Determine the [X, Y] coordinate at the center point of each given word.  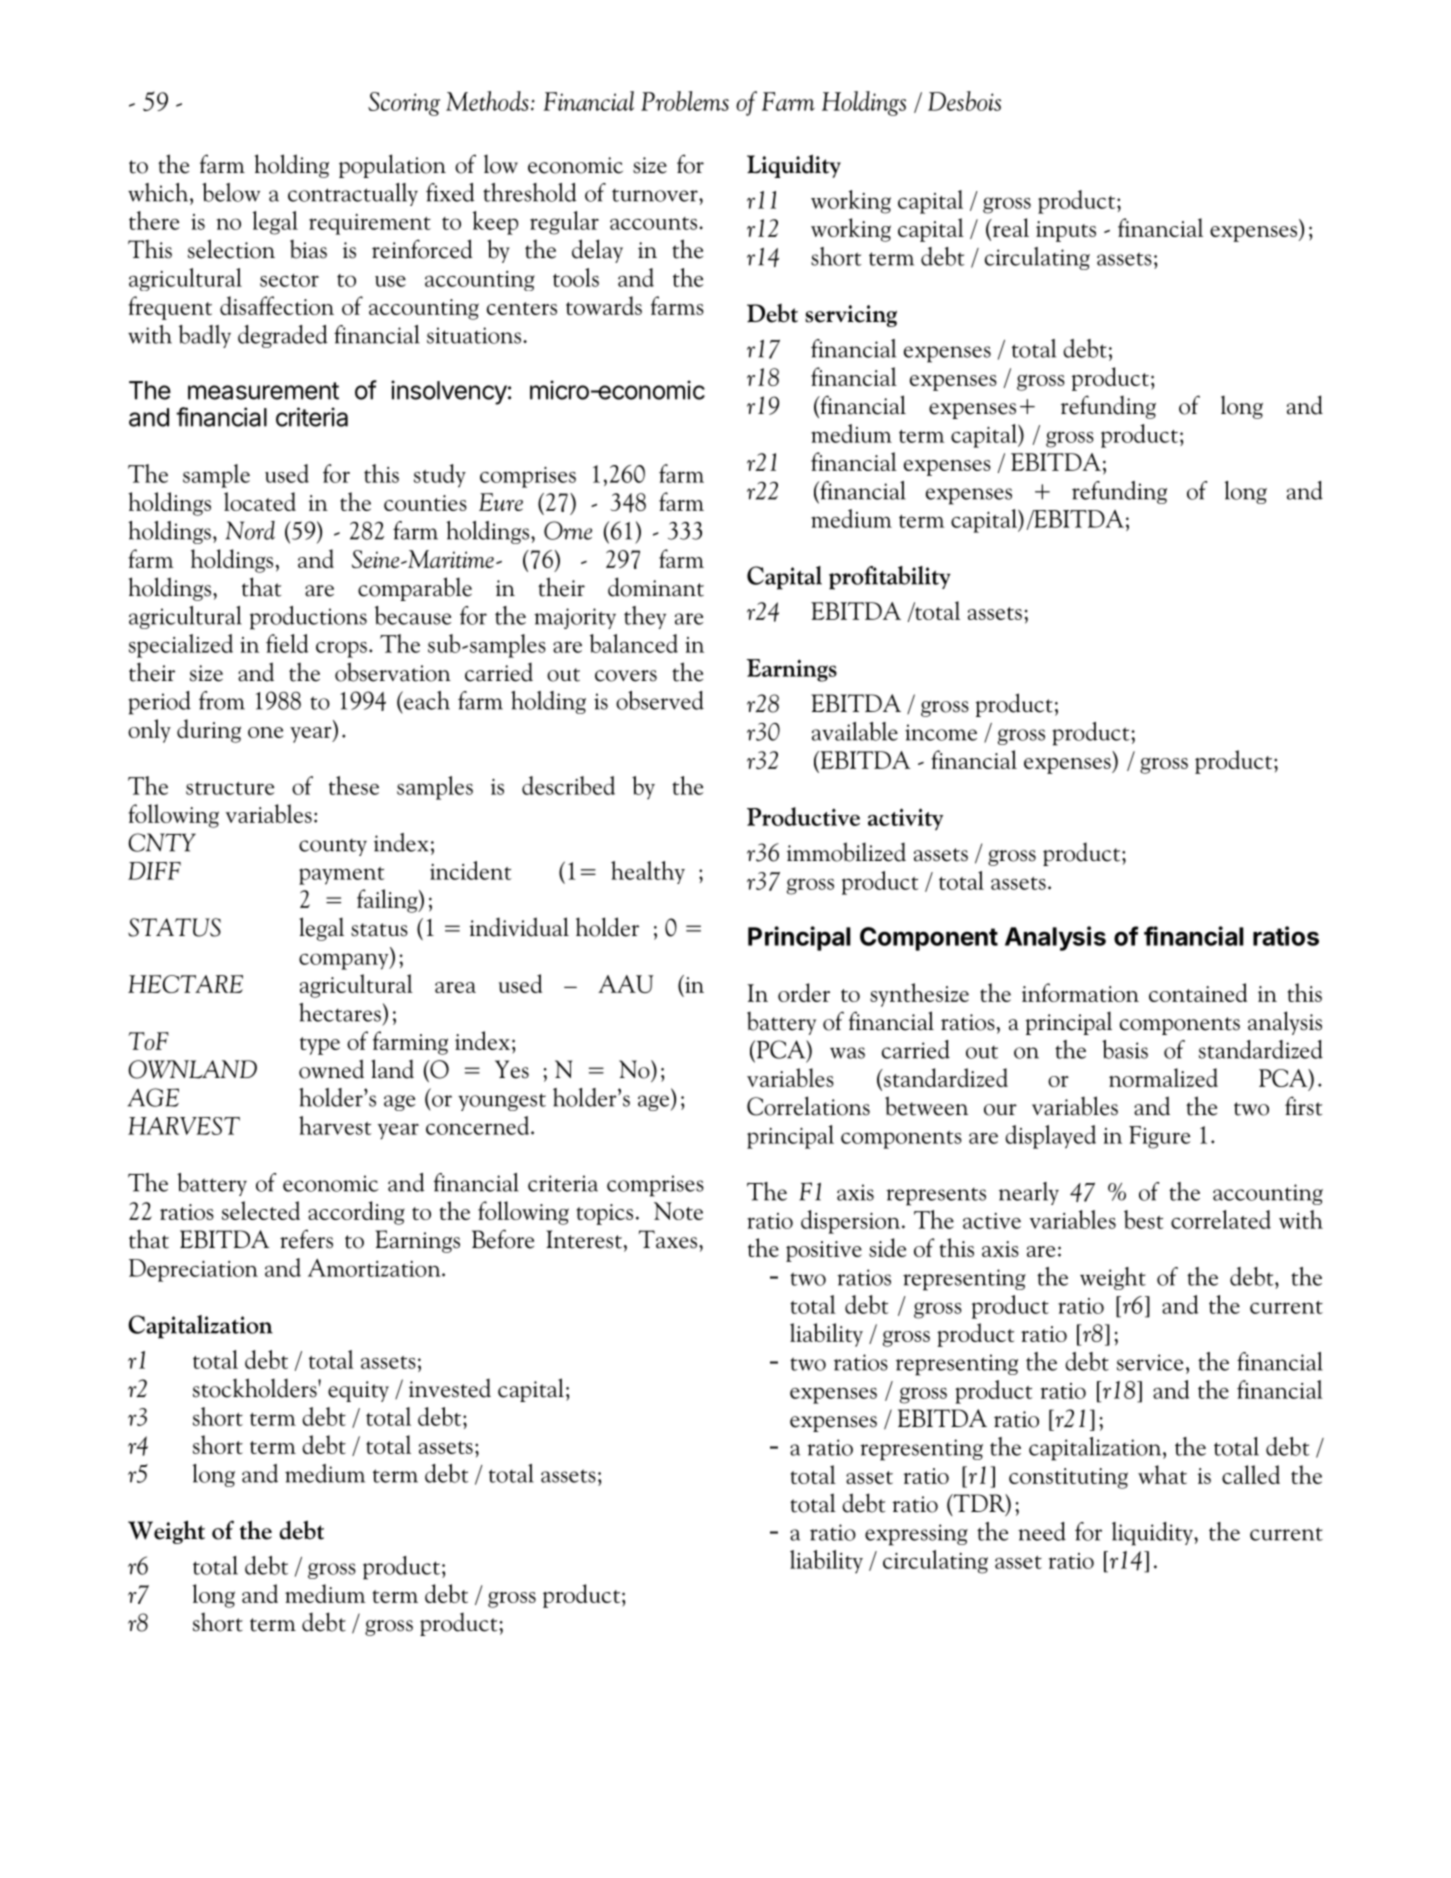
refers [306, 1239]
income [941, 732]
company [345, 961]
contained [1198, 992]
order [804, 992]
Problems [685, 101]
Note [678, 1211]
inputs [1066, 231]
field [287, 643]
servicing [851, 316]
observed [660, 700]
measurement [263, 391]
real [1009, 227]
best [1143, 1219]
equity [358, 1391]
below [231, 192]
